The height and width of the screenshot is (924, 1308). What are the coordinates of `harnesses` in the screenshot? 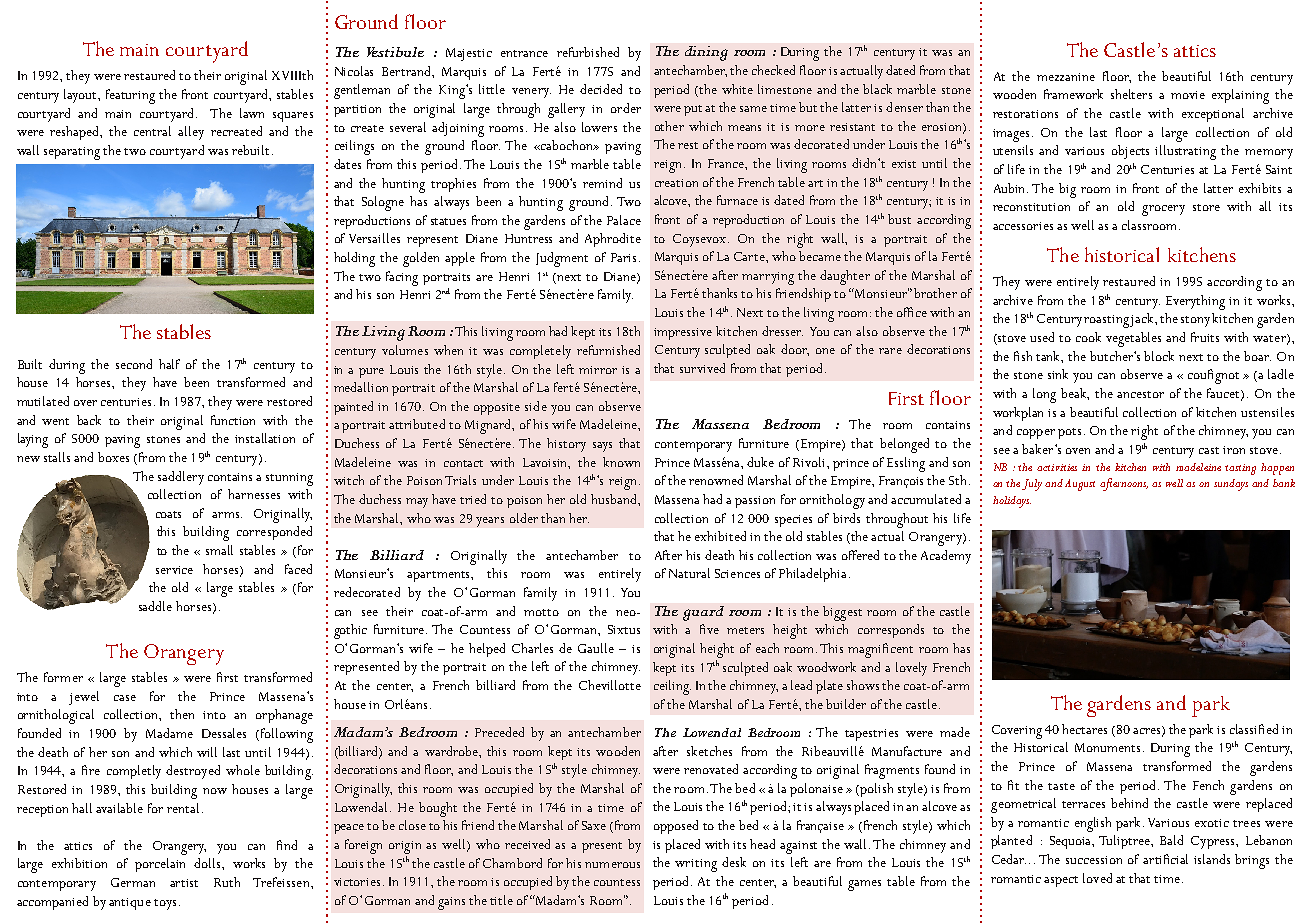 It's located at (254, 494).
